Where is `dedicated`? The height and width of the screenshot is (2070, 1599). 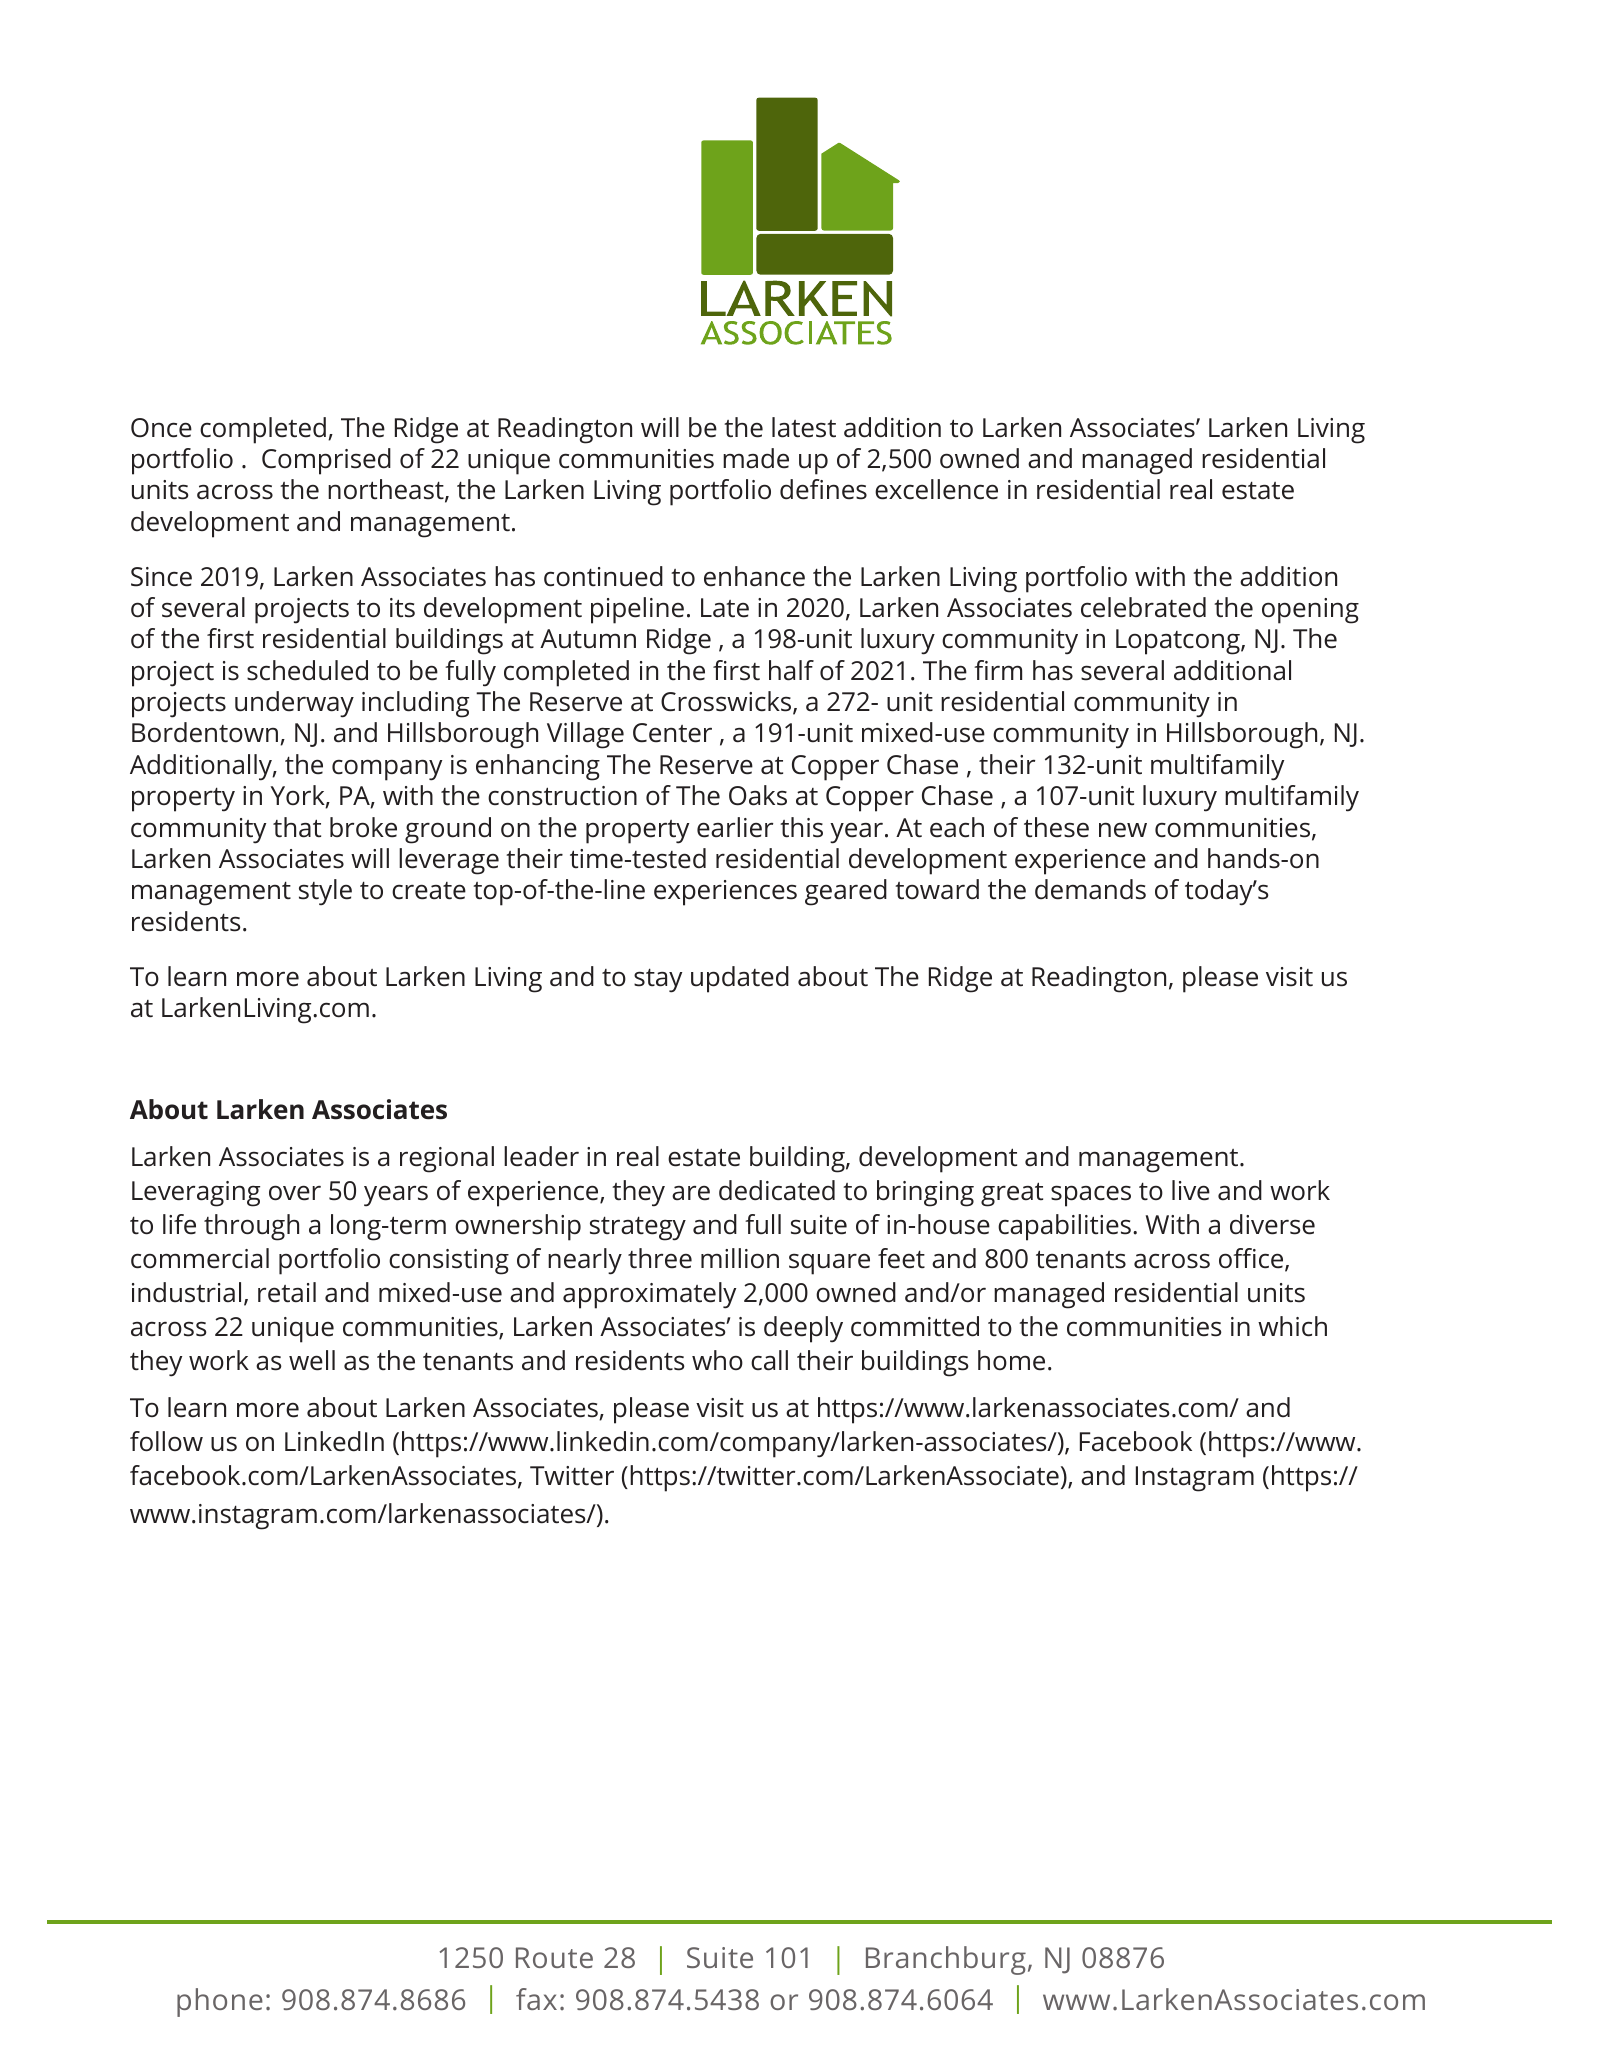 dedicated is located at coordinates (777, 1190).
